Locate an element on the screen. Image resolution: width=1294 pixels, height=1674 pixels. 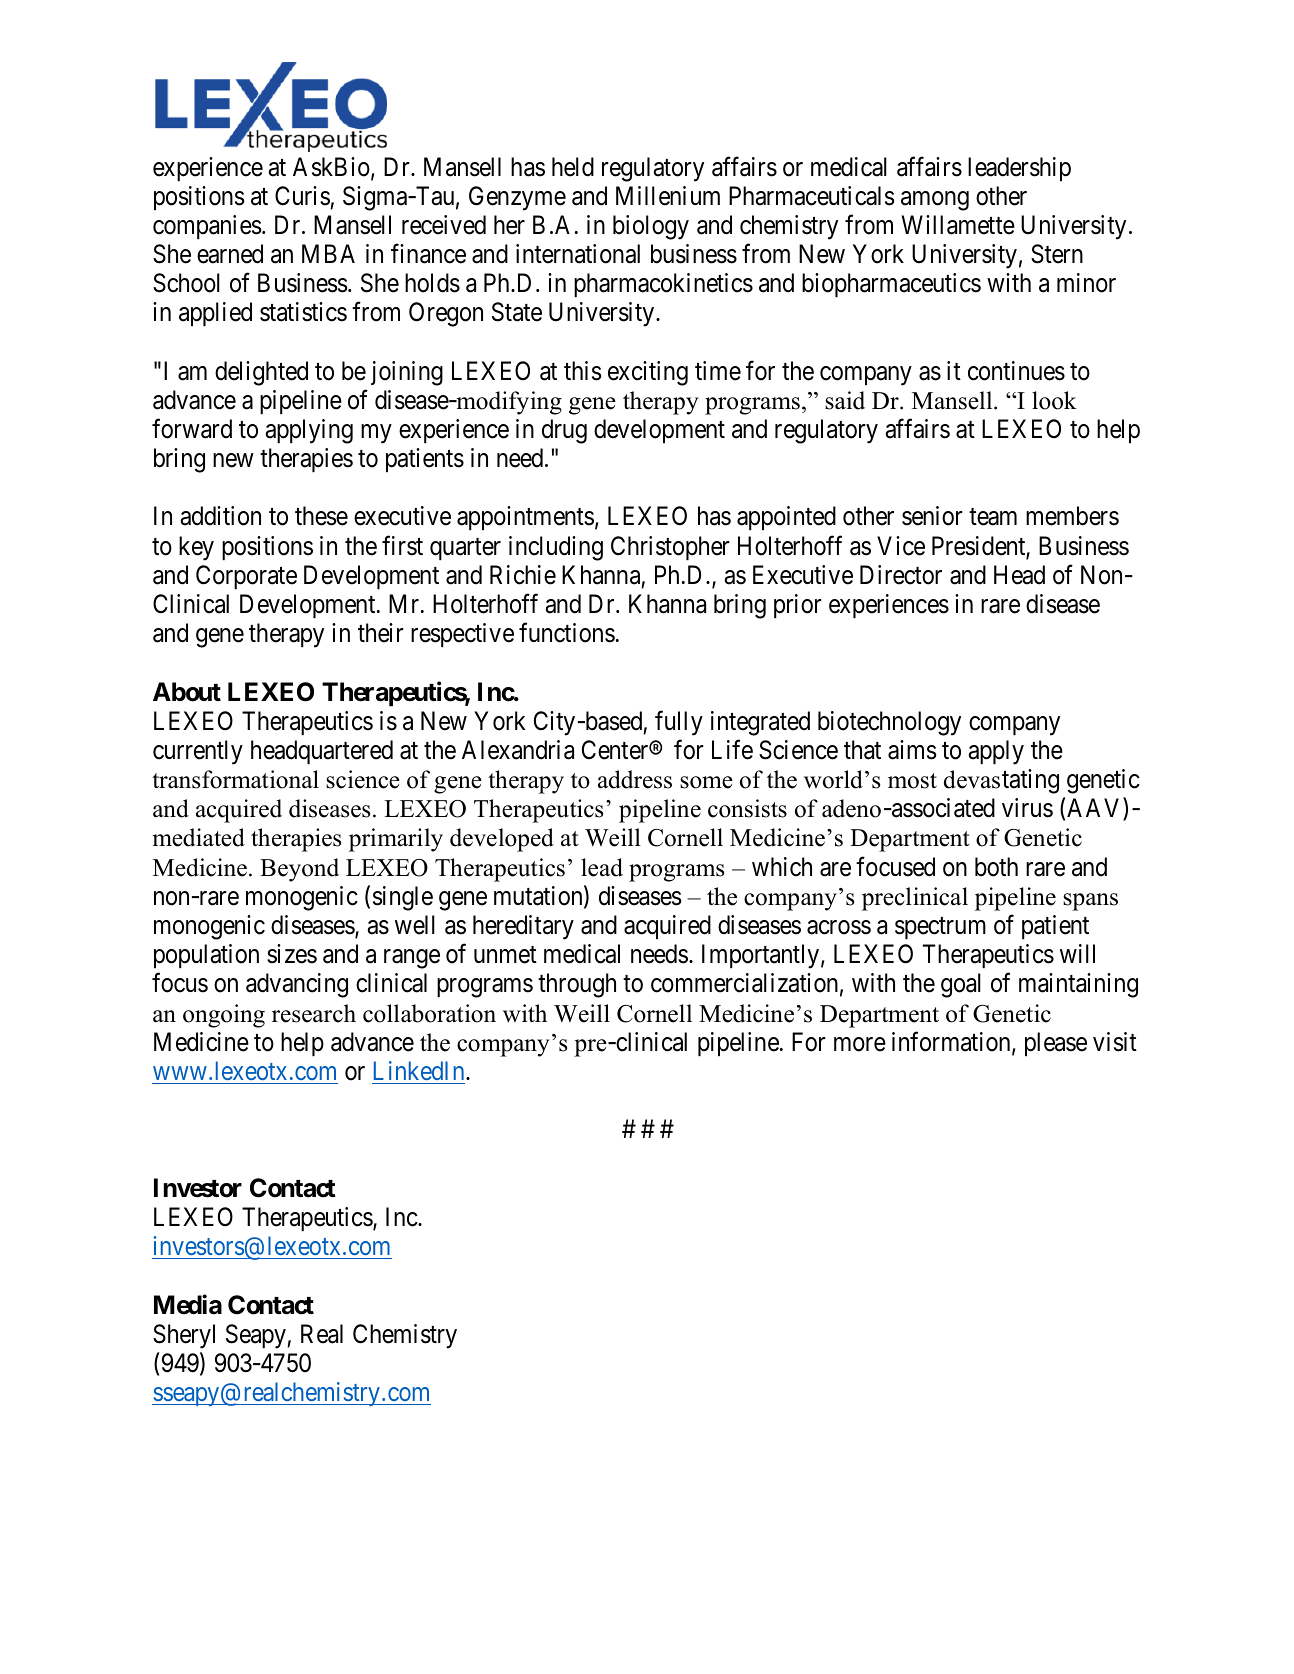
Millenium is located at coordinates (668, 196).
